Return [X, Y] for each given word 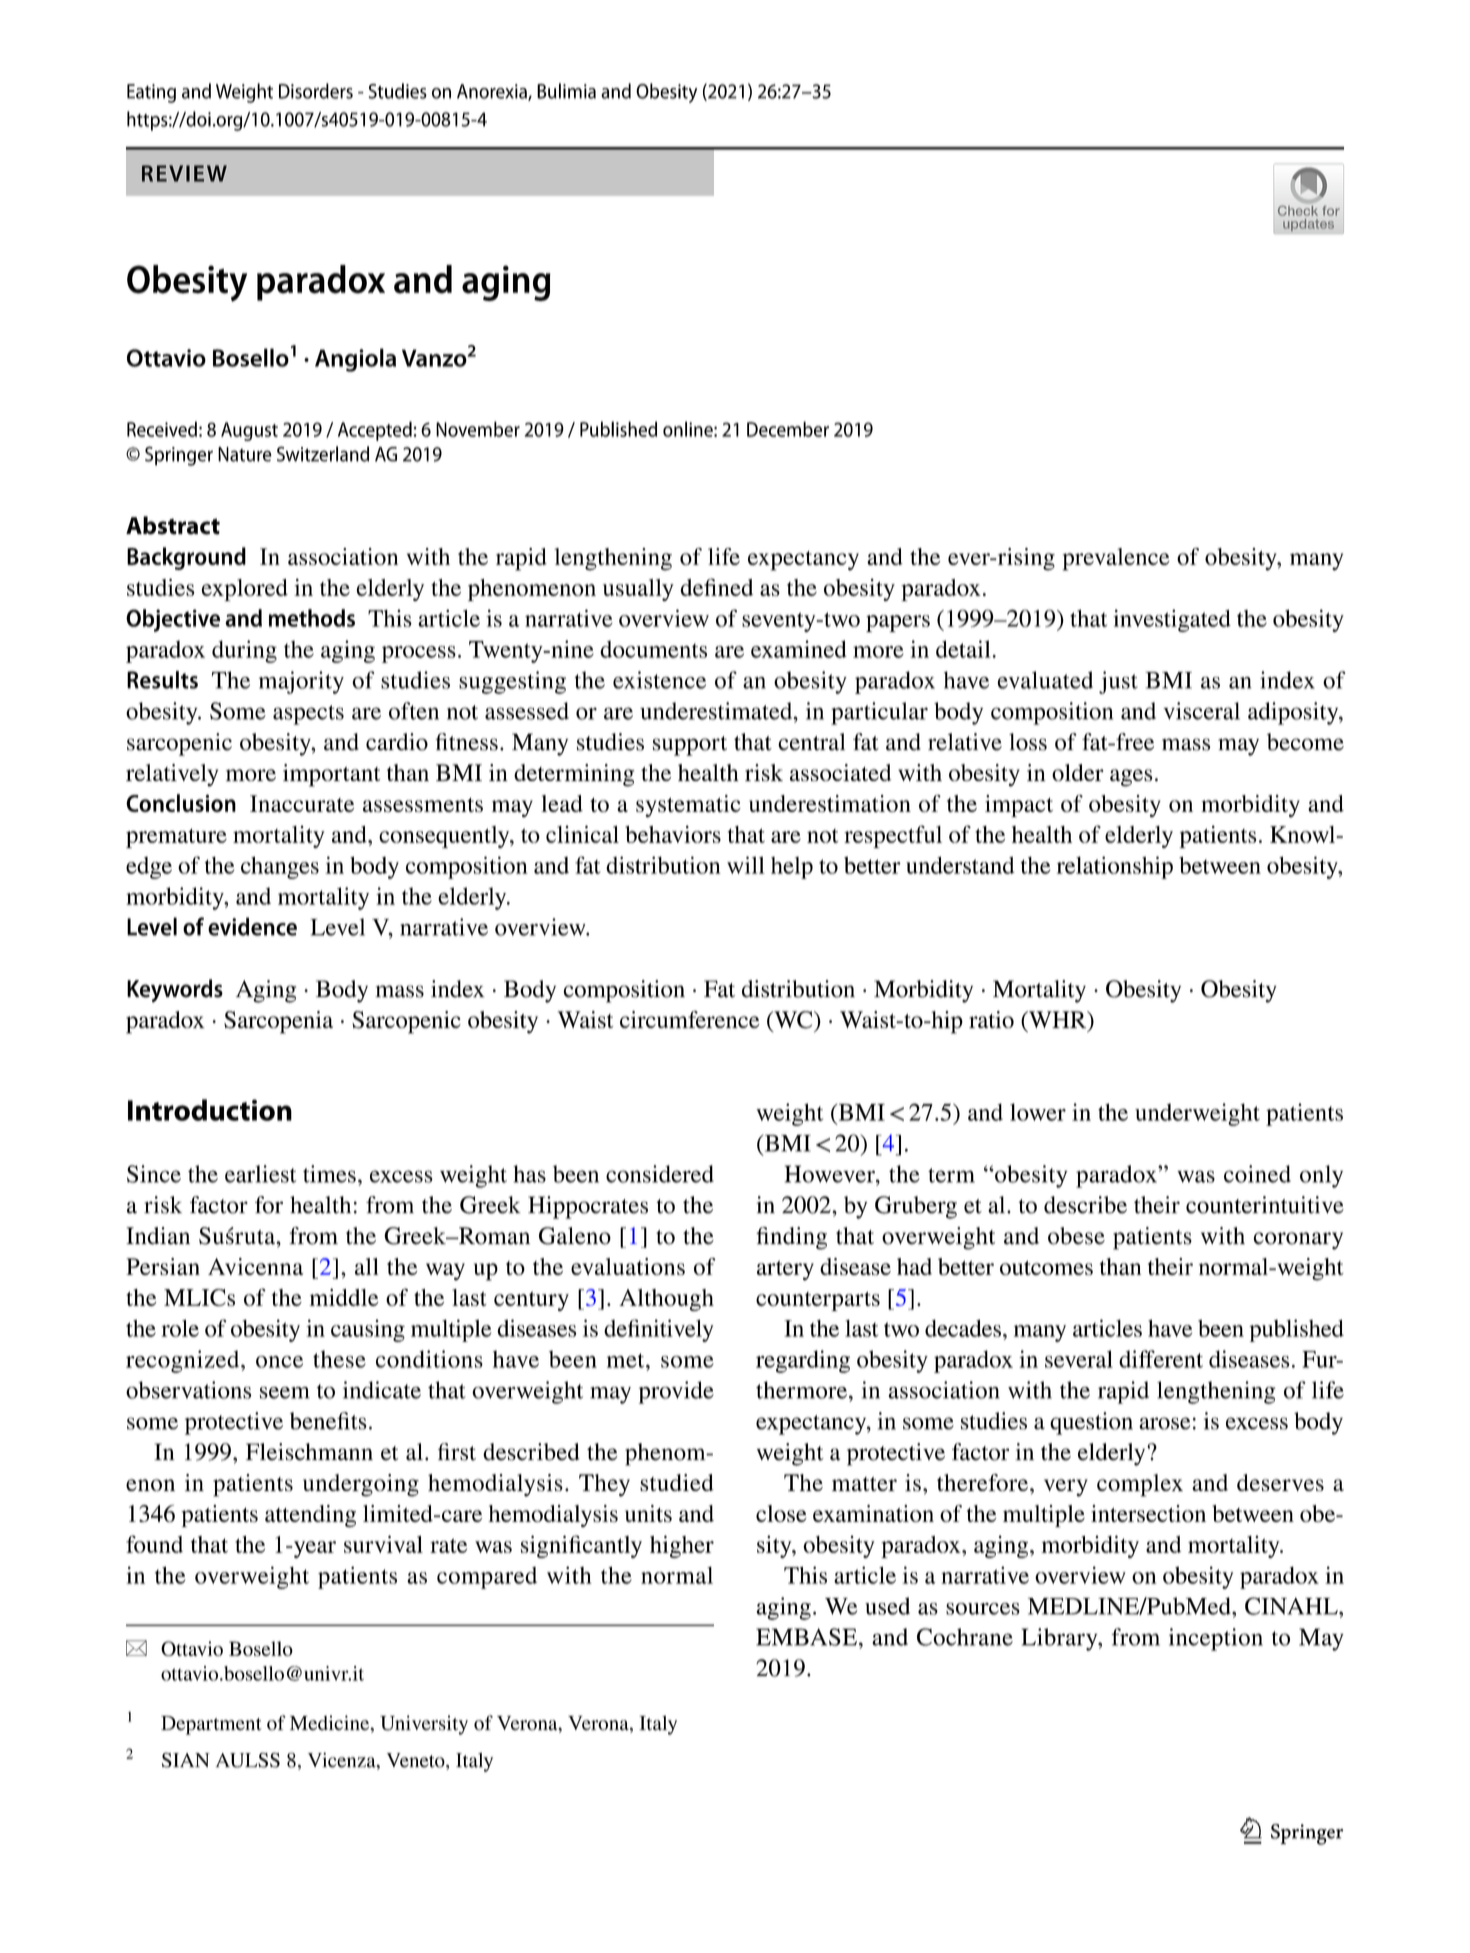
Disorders [316, 91]
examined [799, 649]
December [788, 429]
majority [301, 682]
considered [660, 1174]
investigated [1172, 620]
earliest [261, 1174]
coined [1257, 1174]
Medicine [331, 1724]
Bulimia [566, 91]
